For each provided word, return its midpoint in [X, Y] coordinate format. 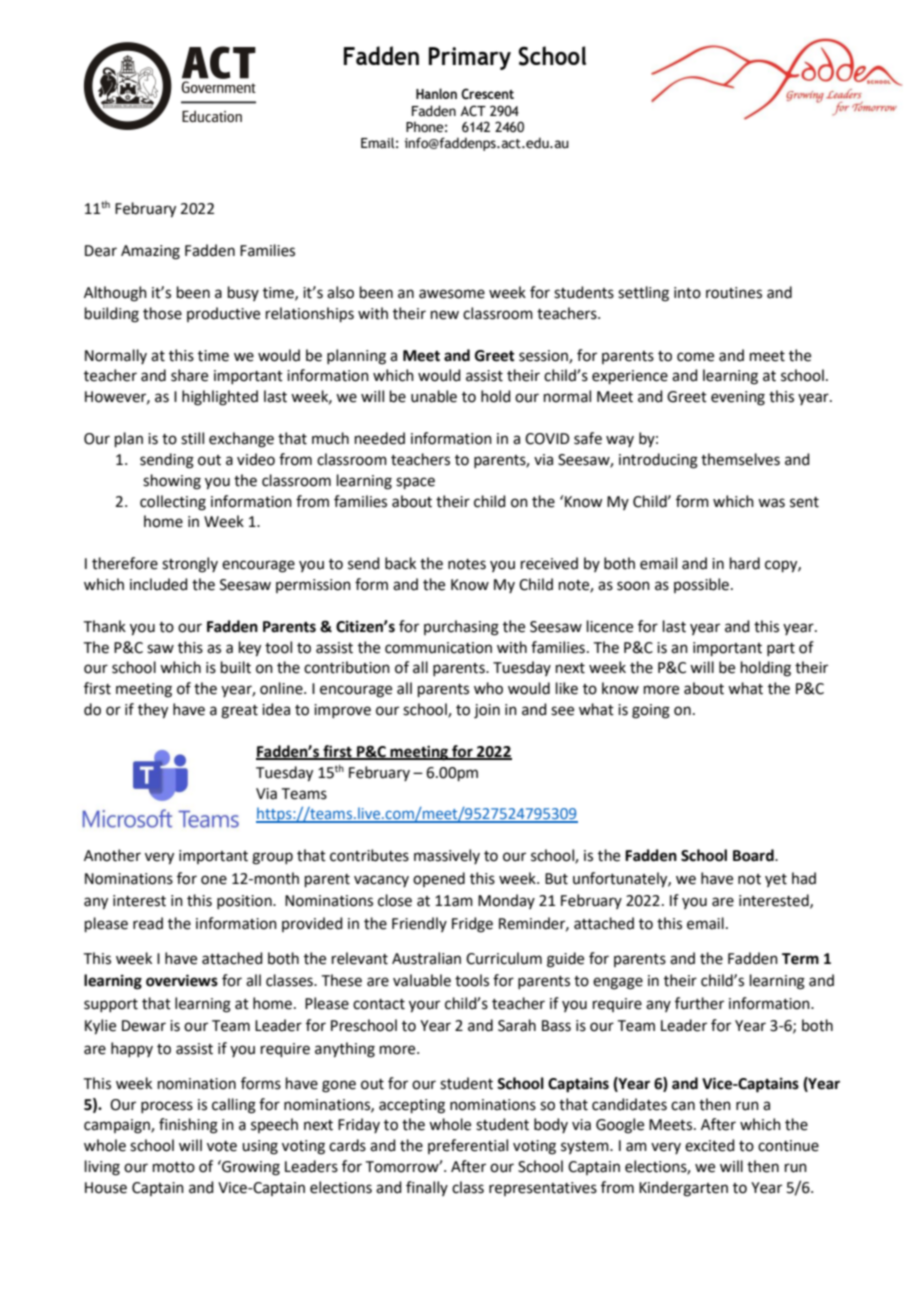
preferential [468, 1146]
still [192, 438]
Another [112, 855]
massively [447, 856]
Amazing [150, 252]
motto [174, 1167]
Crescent [487, 94]
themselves [740, 459]
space [415, 483]
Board [754, 855]
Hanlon [436, 93]
